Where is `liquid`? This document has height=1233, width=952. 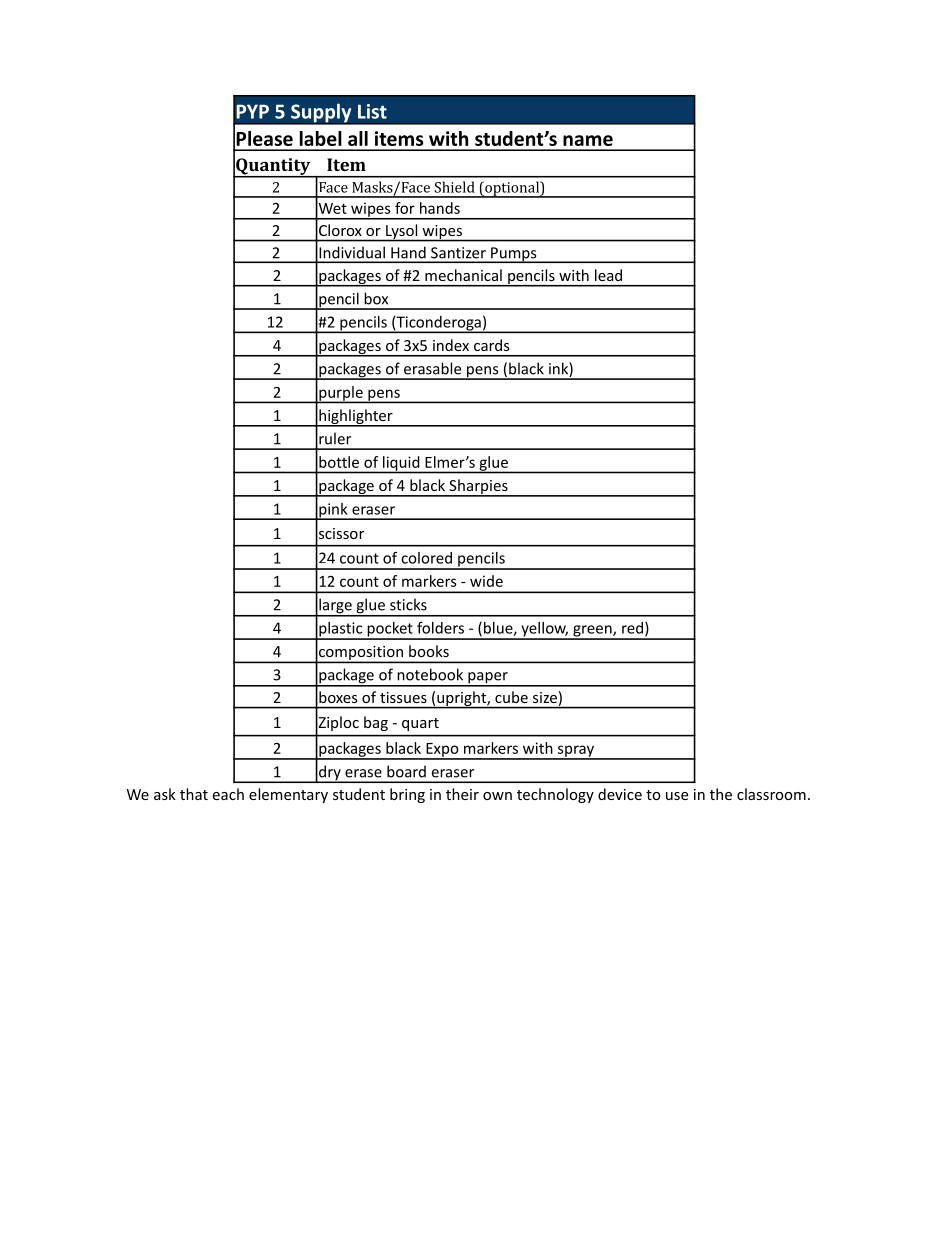
liquid is located at coordinates (401, 464).
